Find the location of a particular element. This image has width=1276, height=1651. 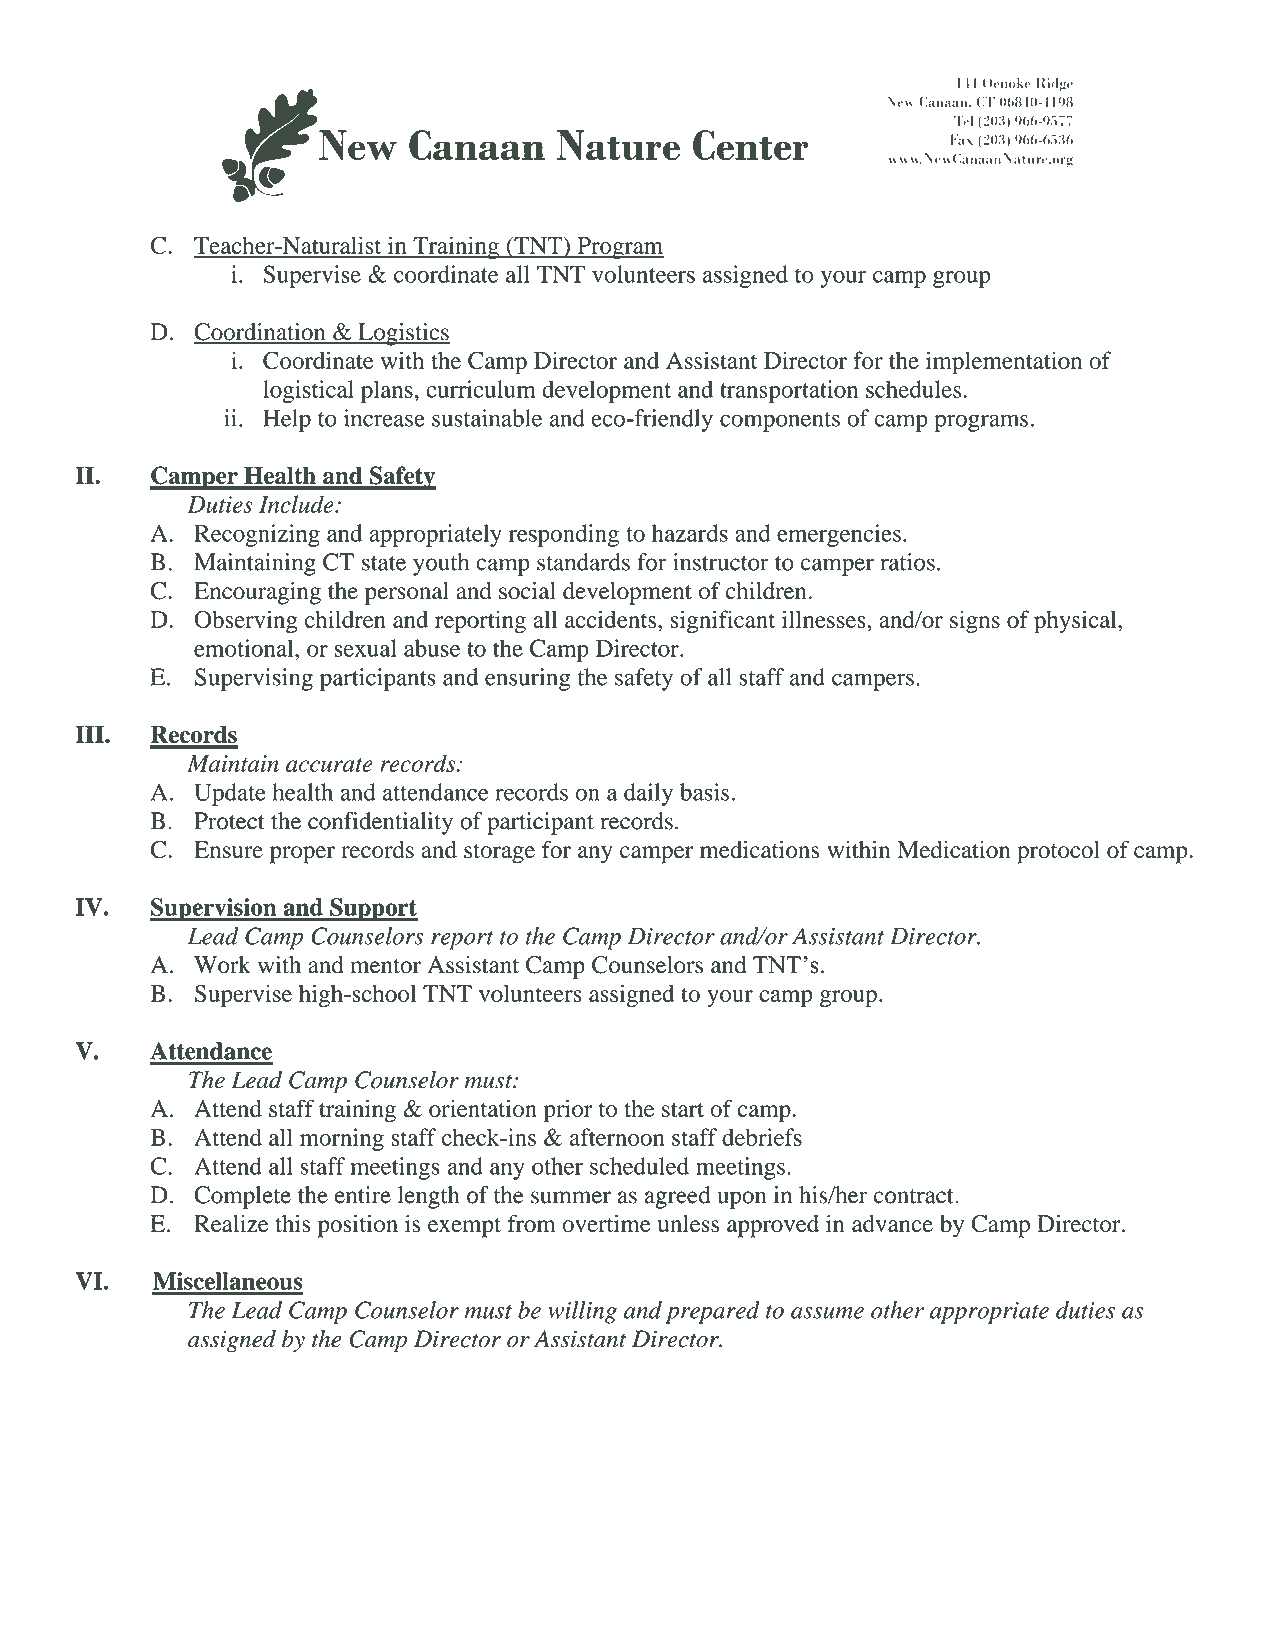

Realize is located at coordinates (231, 1223).
